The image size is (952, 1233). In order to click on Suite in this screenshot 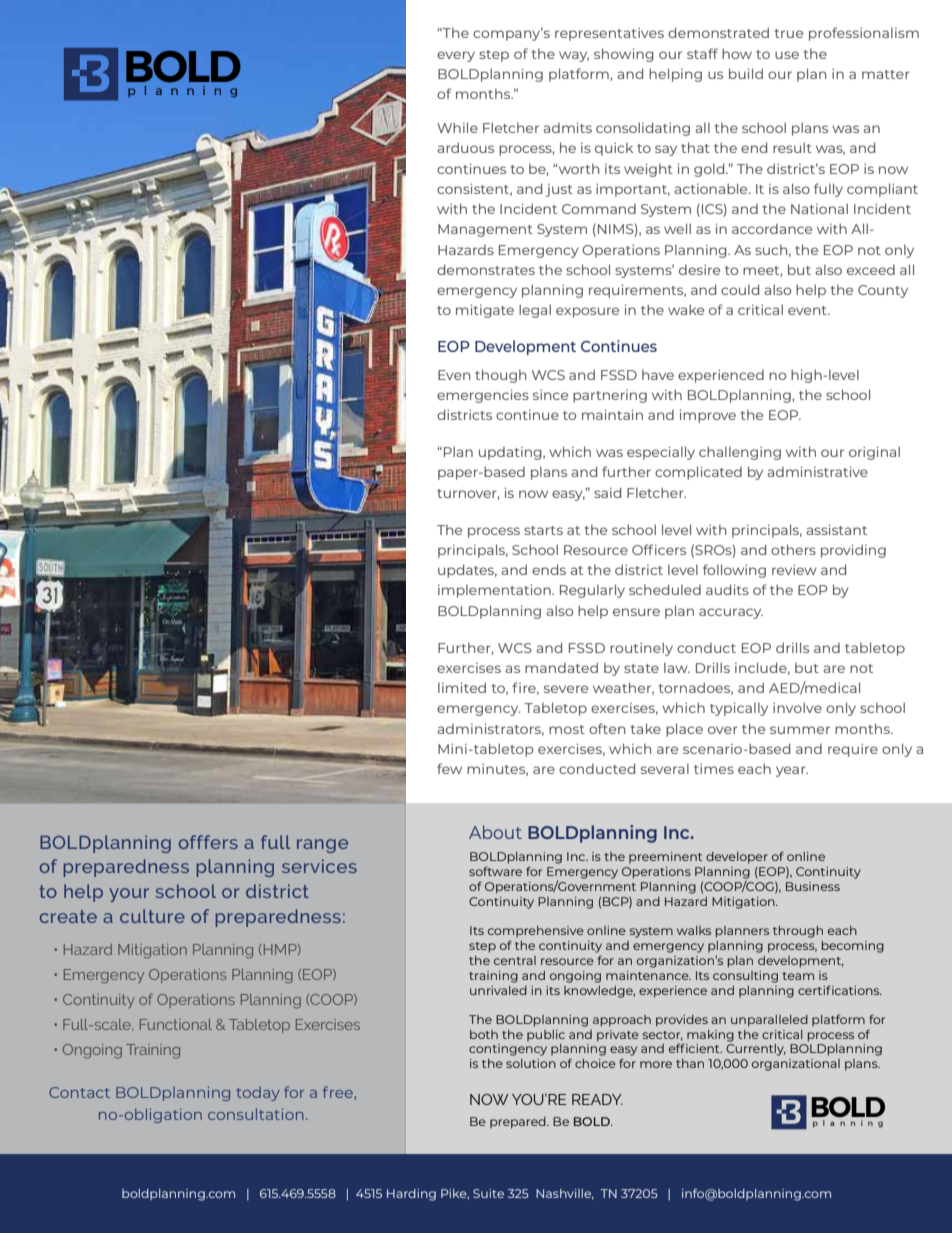, I will do `click(488, 1193)`.
